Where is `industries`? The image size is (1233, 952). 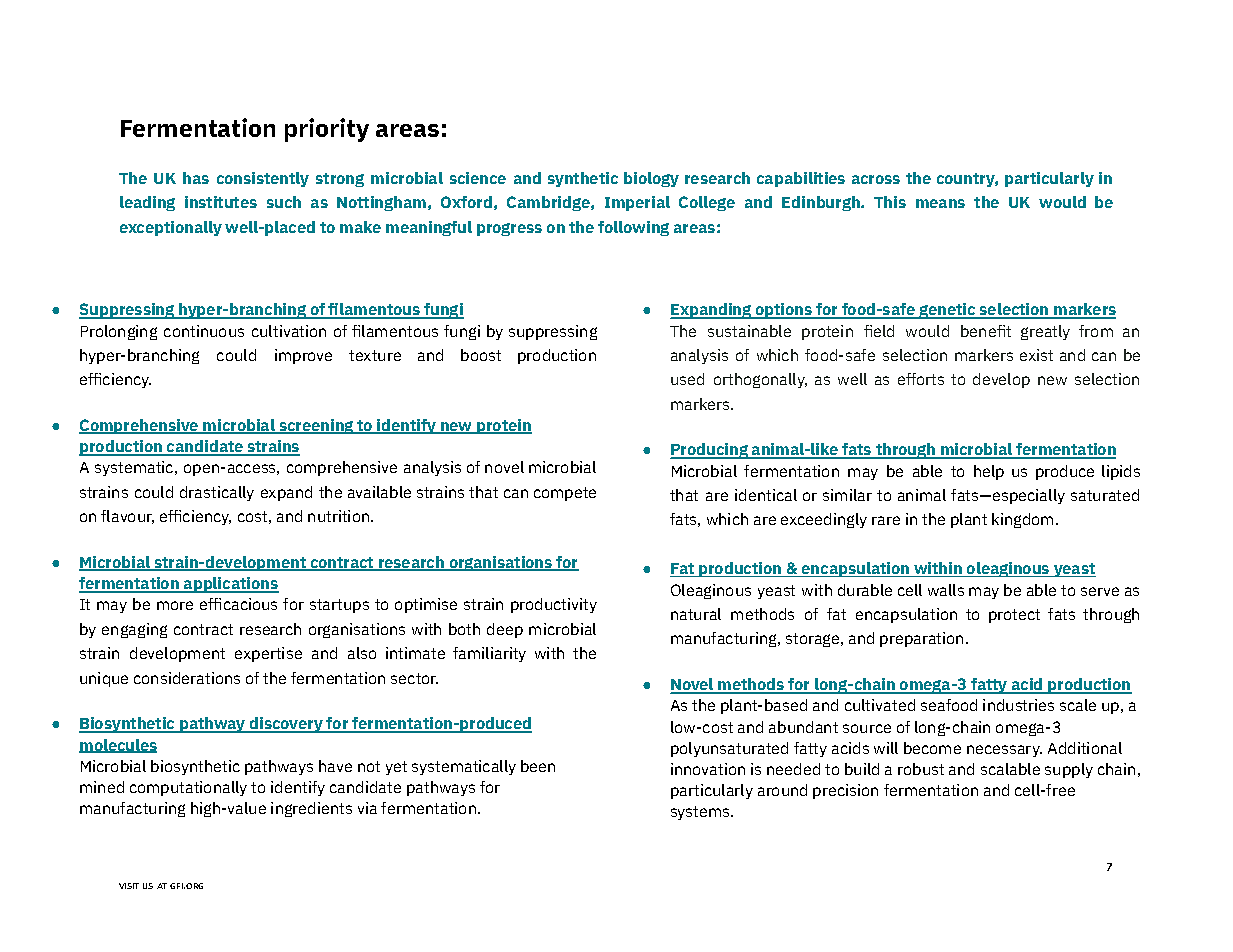
industries is located at coordinates (1018, 705).
